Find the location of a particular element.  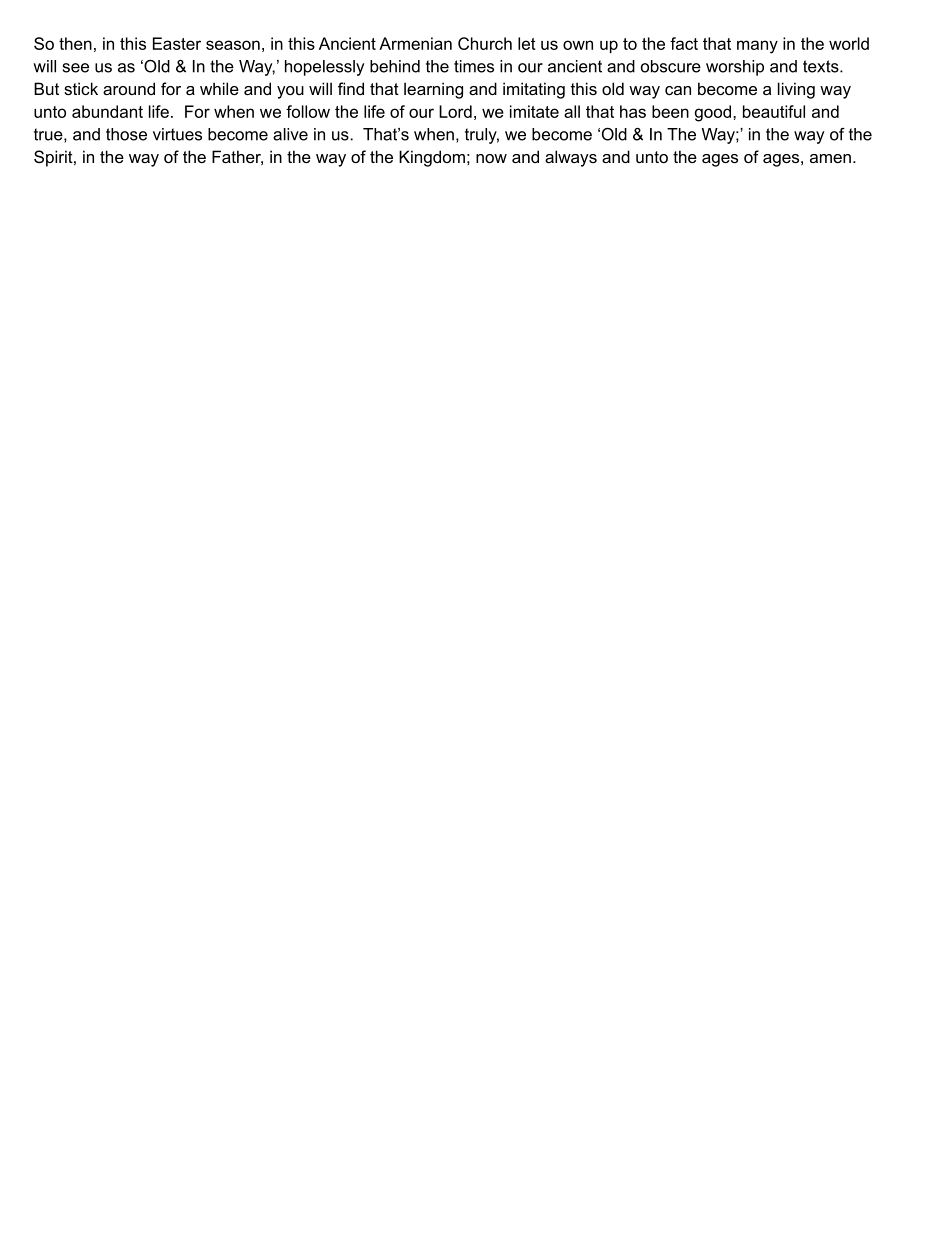

Easter is located at coordinates (177, 43).
